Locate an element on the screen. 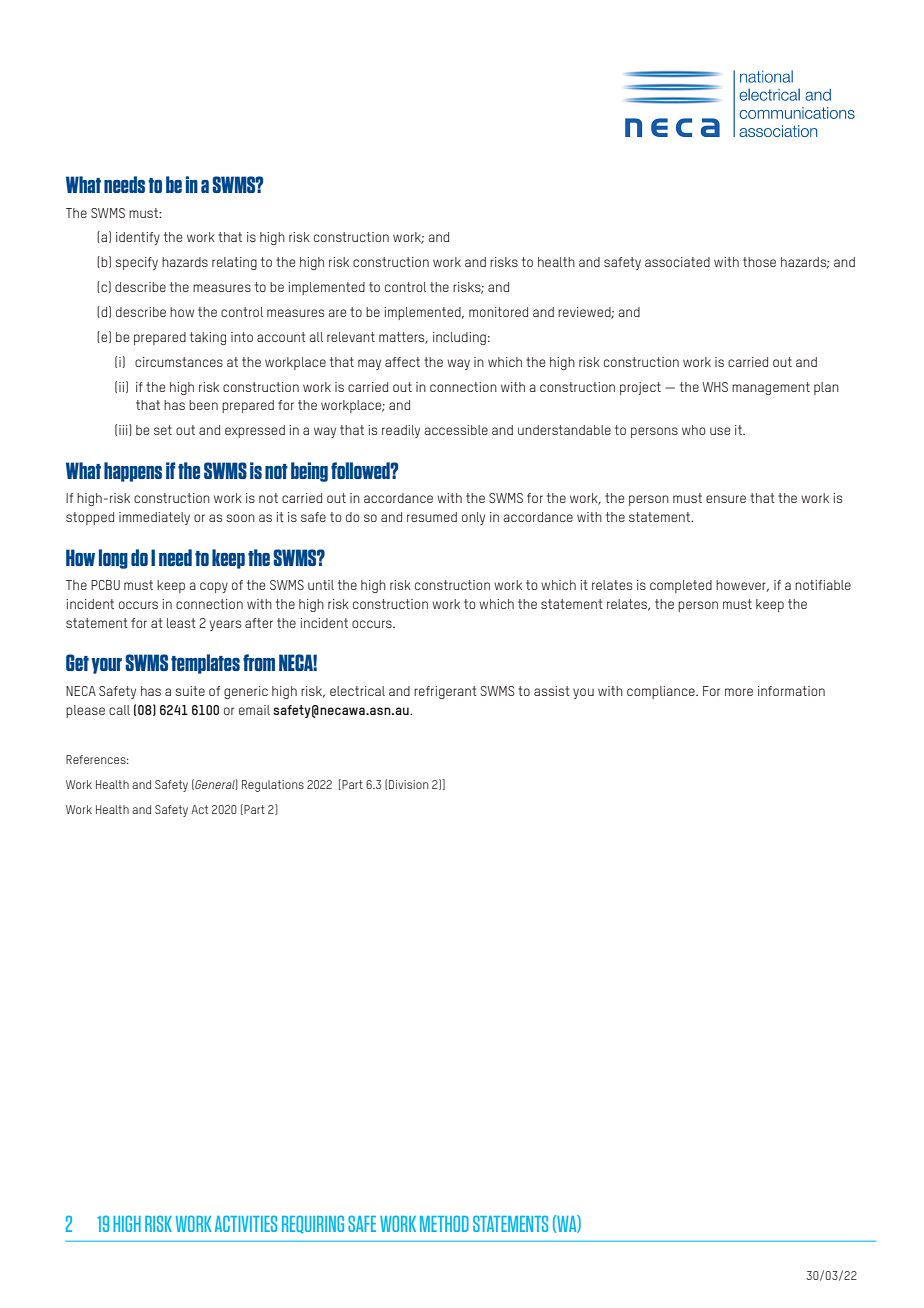 The height and width of the screenshot is (1308, 924). ACTIVITIES is located at coordinates (246, 1223).
